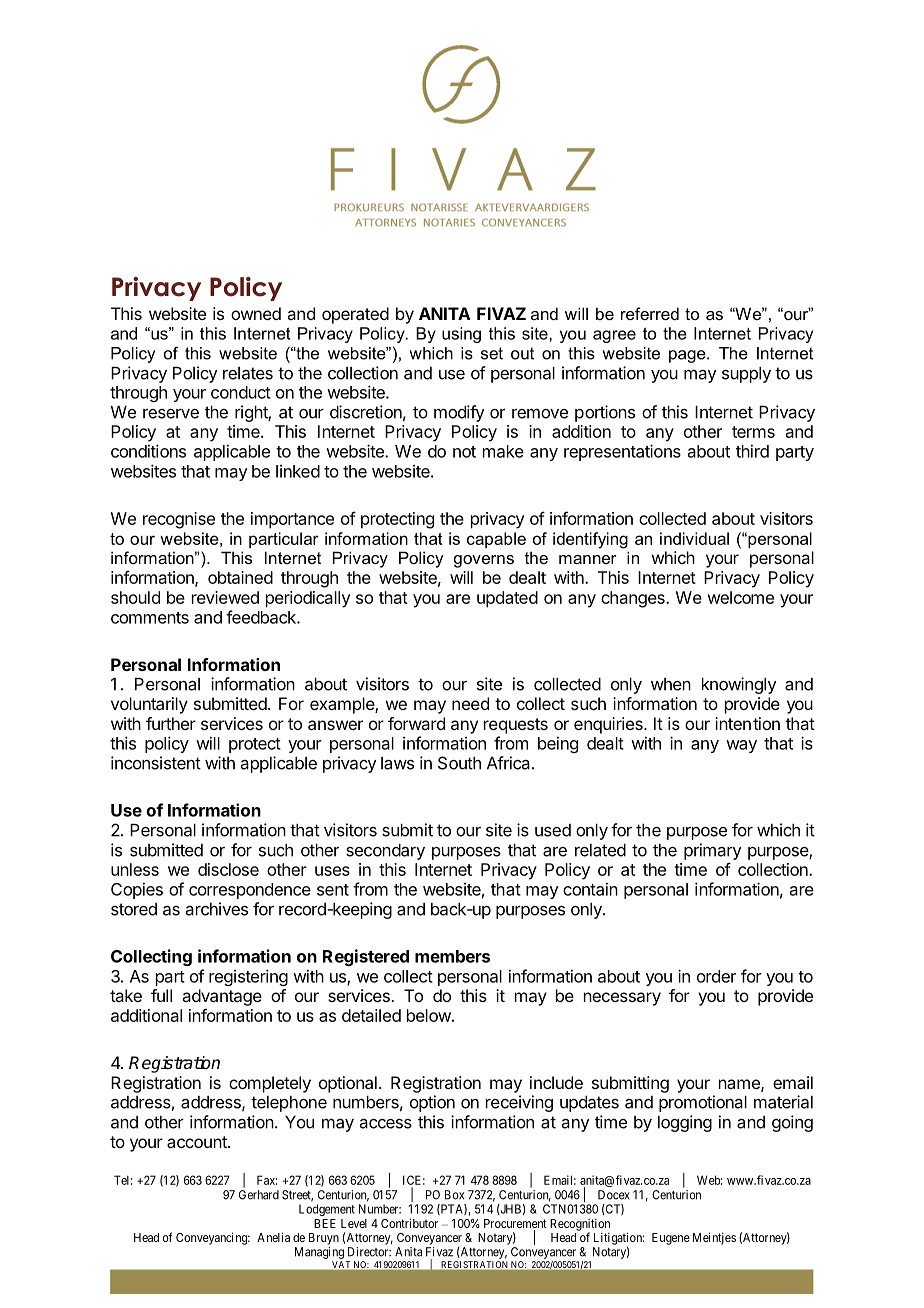 Image resolution: width=924 pixels, height=1308 pixels. I want to click on welcome, so click(740, 597).
